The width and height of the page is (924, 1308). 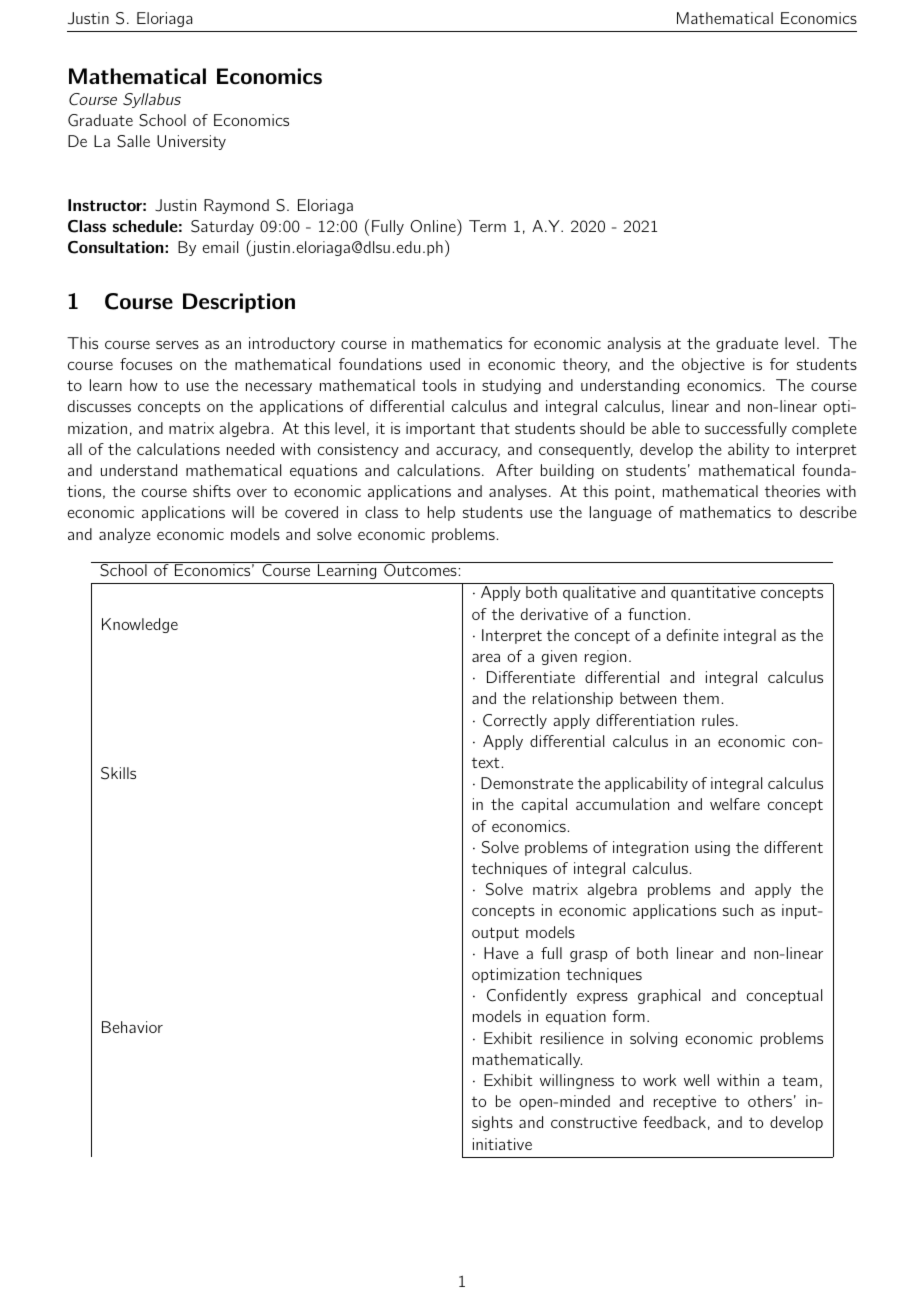 I want to click on rules, so click(x=718, y=720).
